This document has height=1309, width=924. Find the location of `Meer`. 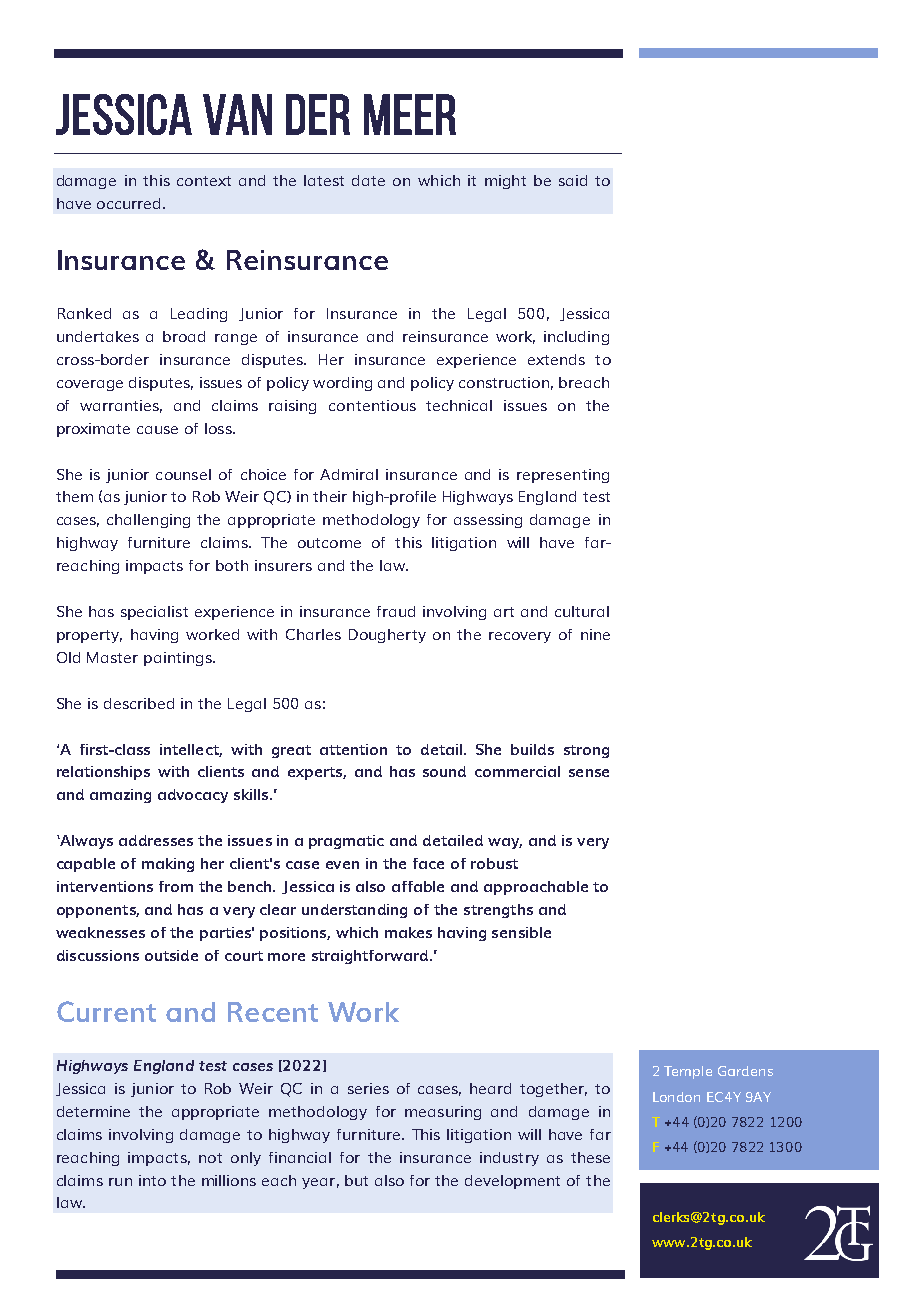

Meer is located at coordinates (410, 114).
